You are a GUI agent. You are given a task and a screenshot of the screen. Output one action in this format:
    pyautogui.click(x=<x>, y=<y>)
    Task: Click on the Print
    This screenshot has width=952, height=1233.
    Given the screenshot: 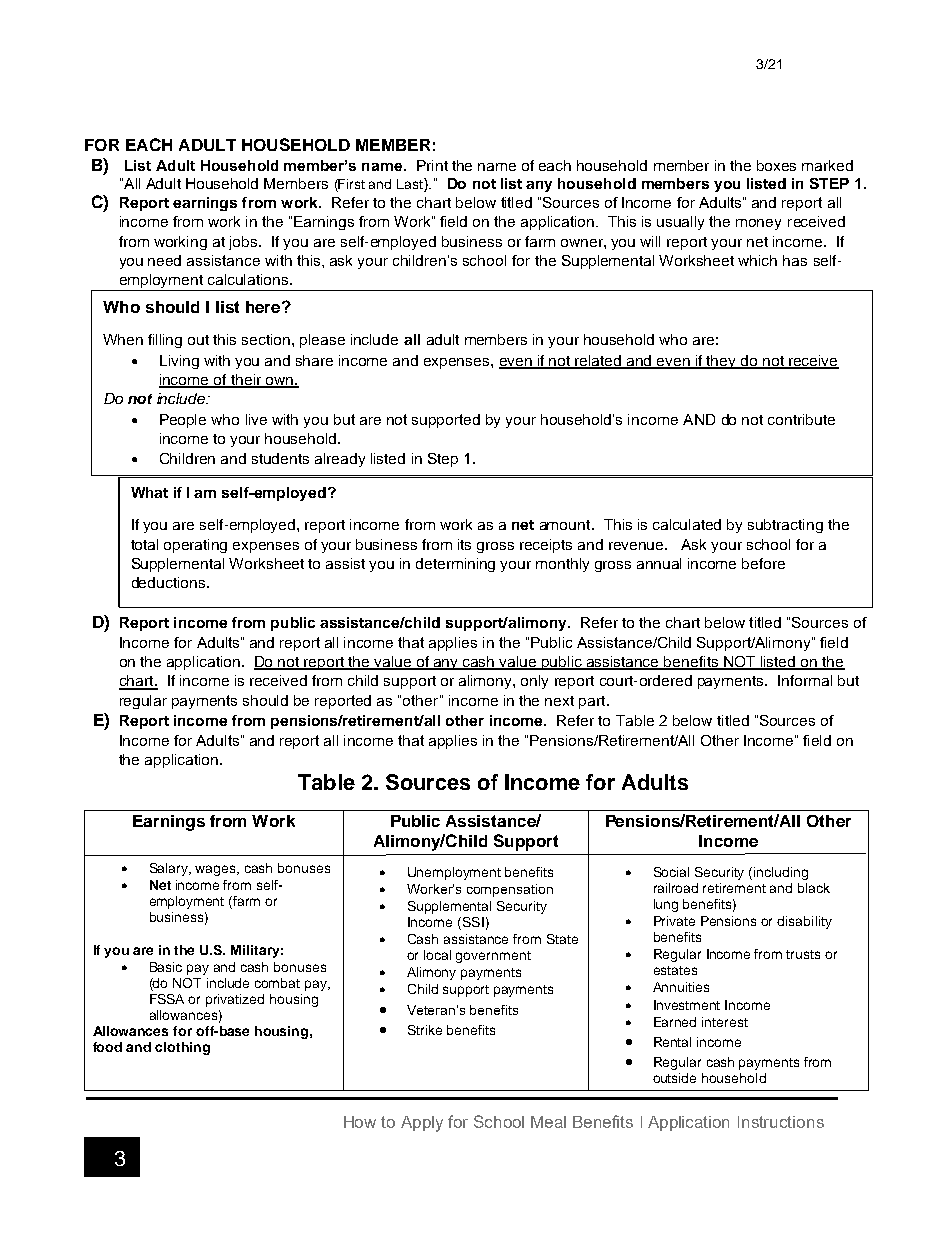 What is the action you would take?
    pyautogui.click(x=432, y=165)
